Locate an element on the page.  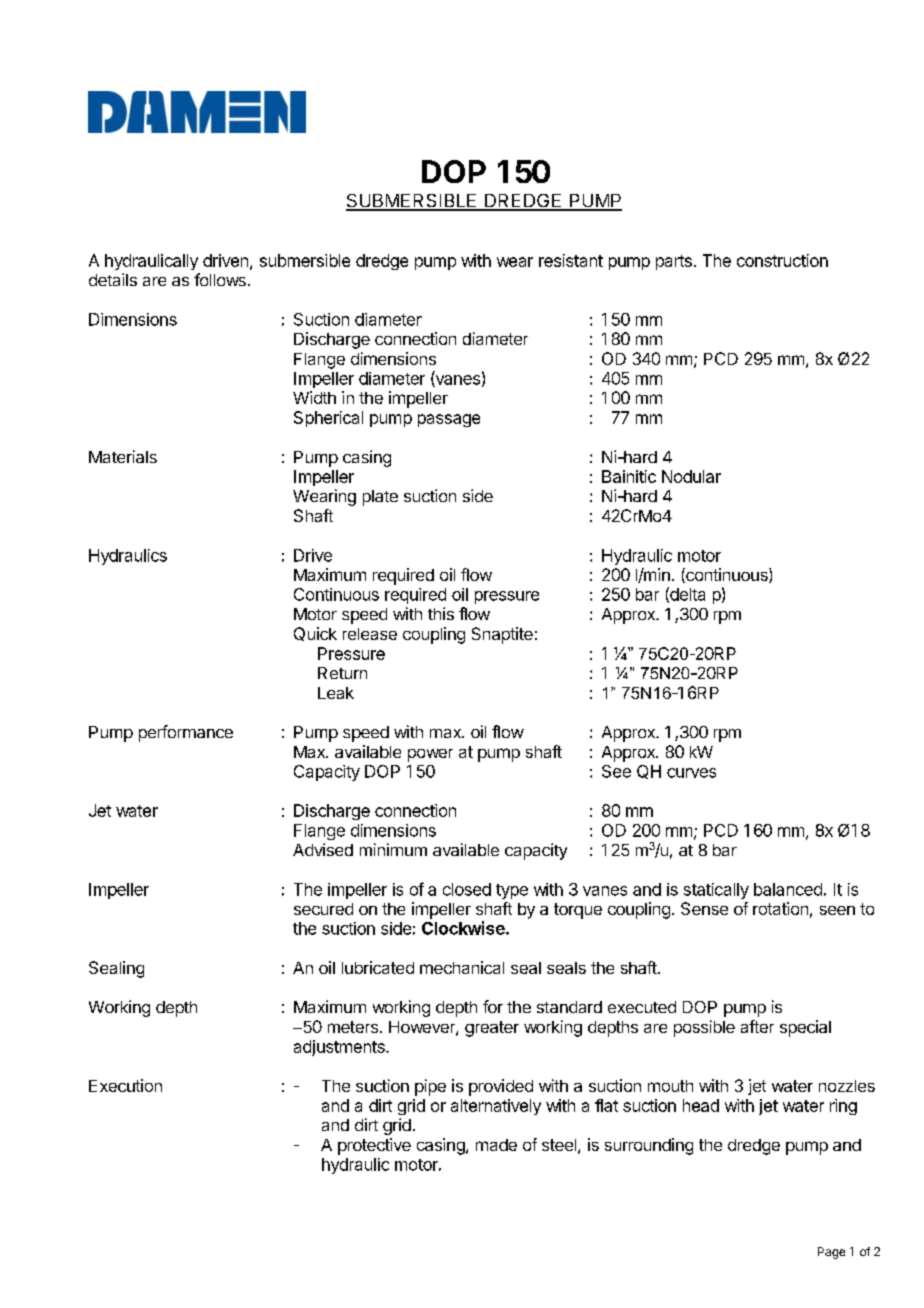
plate is located at coordinates (380, 498).
